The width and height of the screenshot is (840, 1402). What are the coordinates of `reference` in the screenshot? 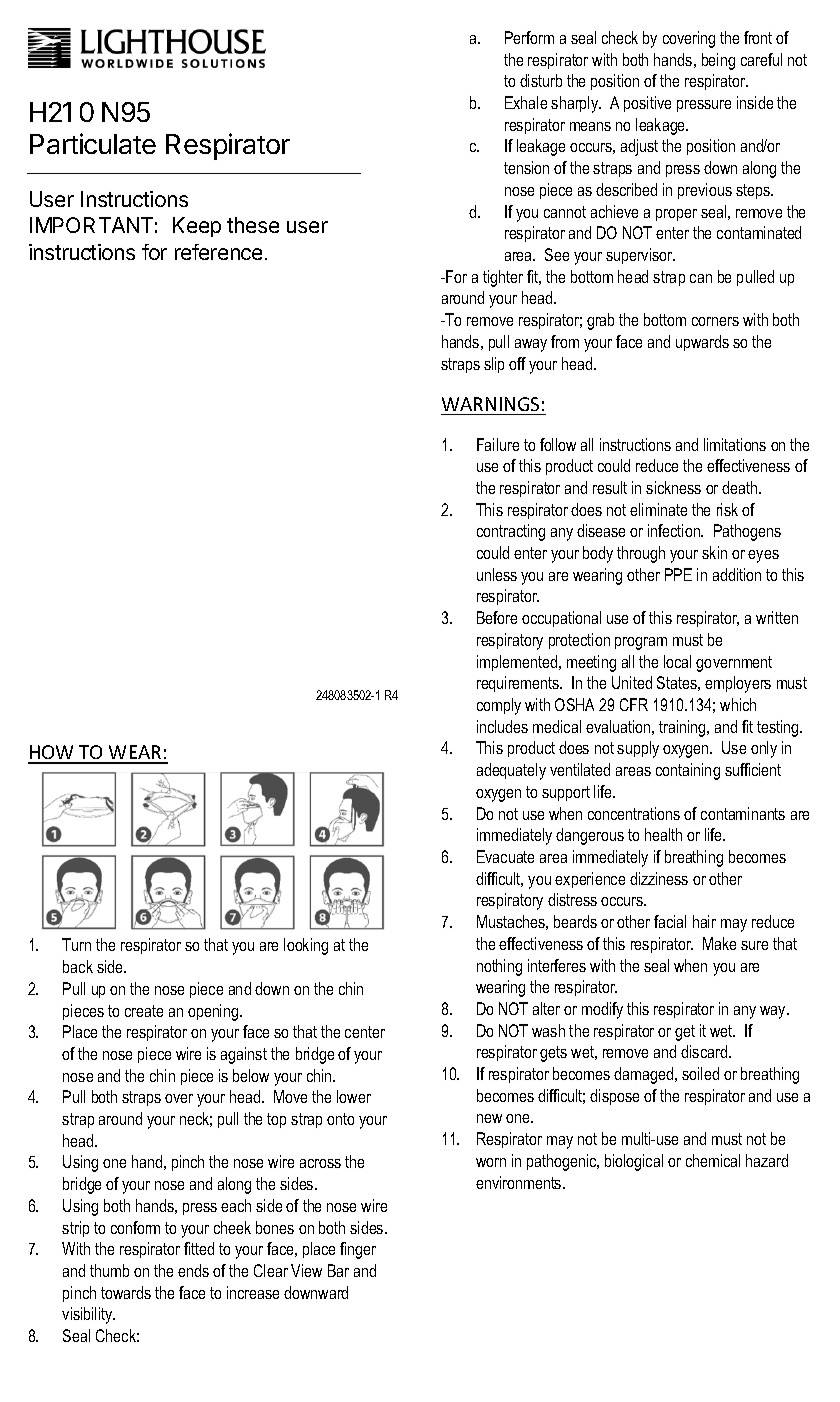 It's located at (218, 252).
